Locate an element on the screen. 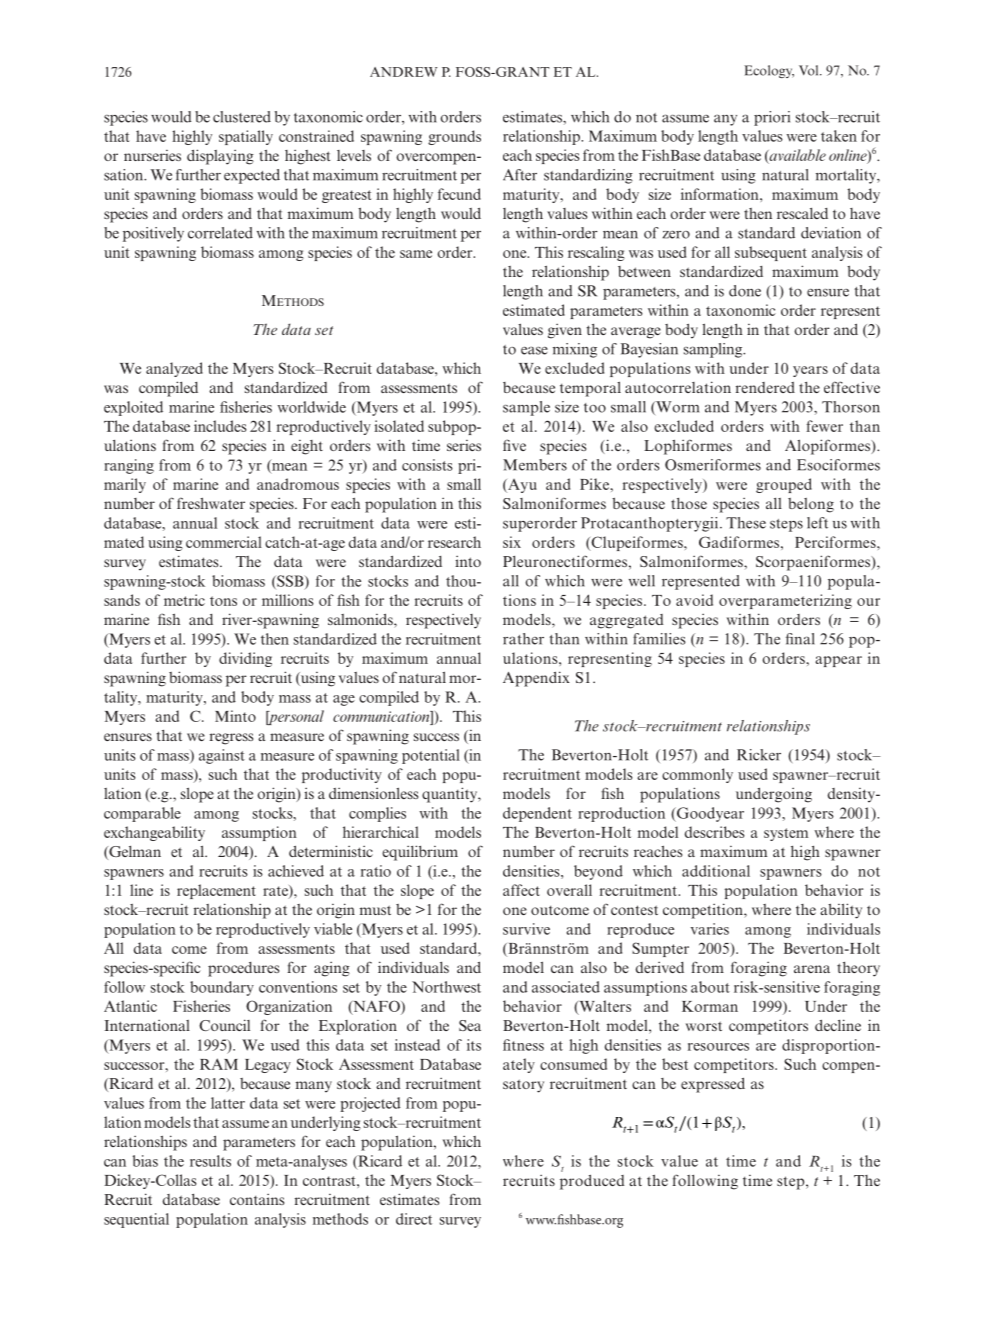 The width and height of the screenshot is (996, 1329). grounds is located at coordinates (454, 137).
